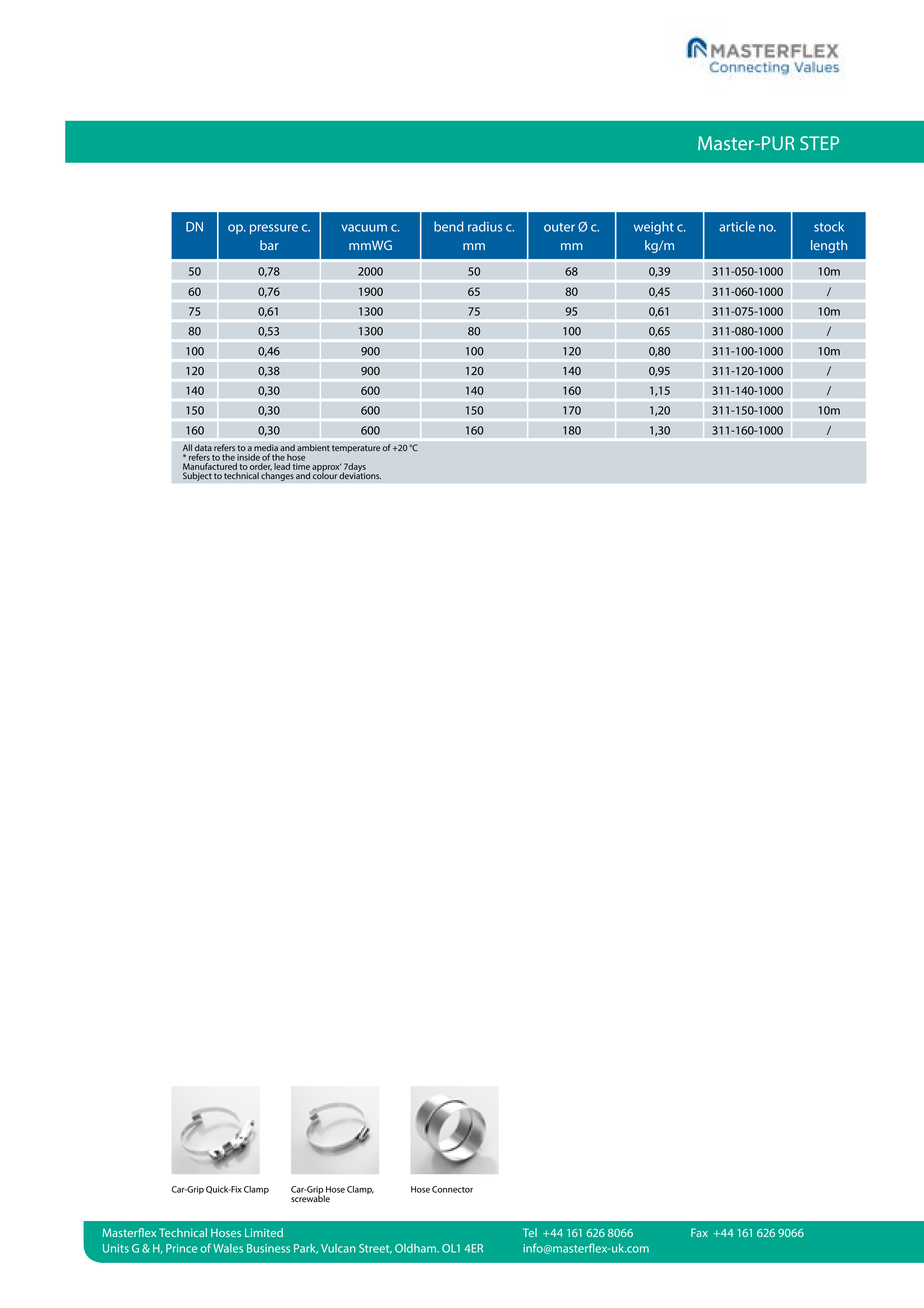  I want to click on article, so click(737, 226).
